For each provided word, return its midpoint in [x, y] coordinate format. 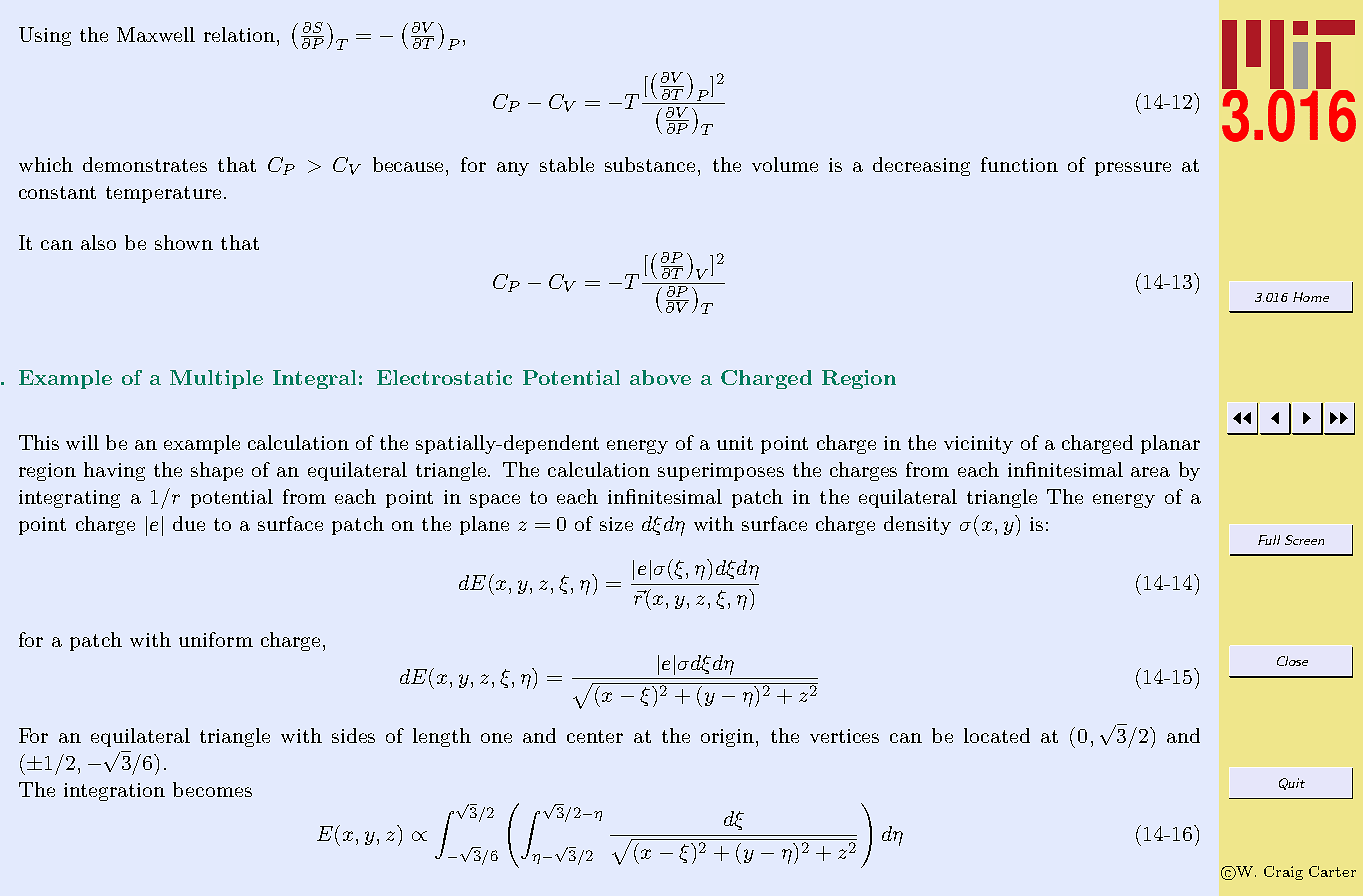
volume [785, 164]
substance [650, 164]
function [1019, 164]
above [660, 377]
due [189, 523]
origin [729, 738]
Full [1269, 540]
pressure [1133, 169]
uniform [216, 639]
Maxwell [156, 34]
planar [1170, 444]
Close [1292, 661]
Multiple [216, 379]
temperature [163, 194]
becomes [212, 789]
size [616, 524]
